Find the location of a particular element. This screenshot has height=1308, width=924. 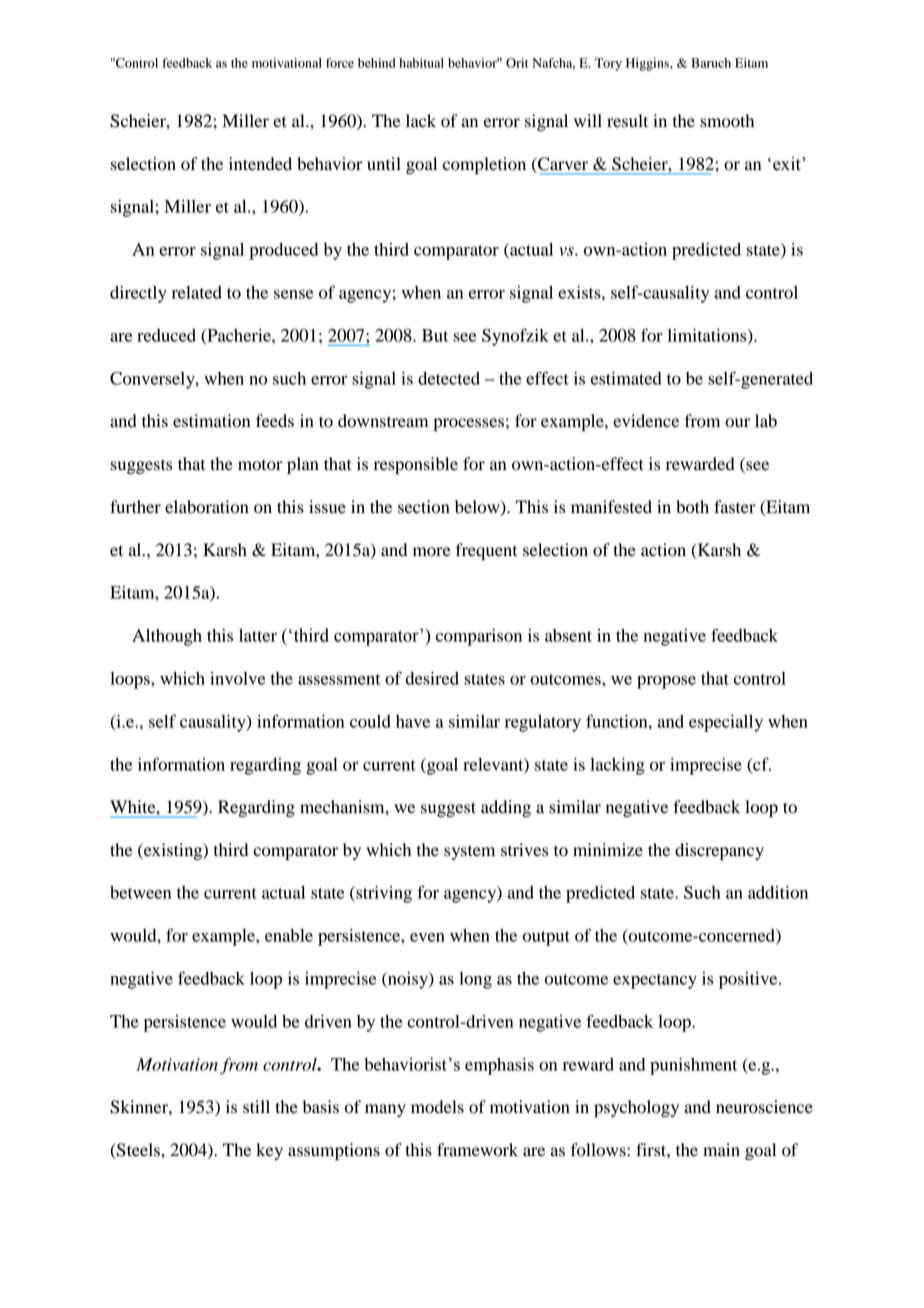

processes is located at coordinates (469, 424).
